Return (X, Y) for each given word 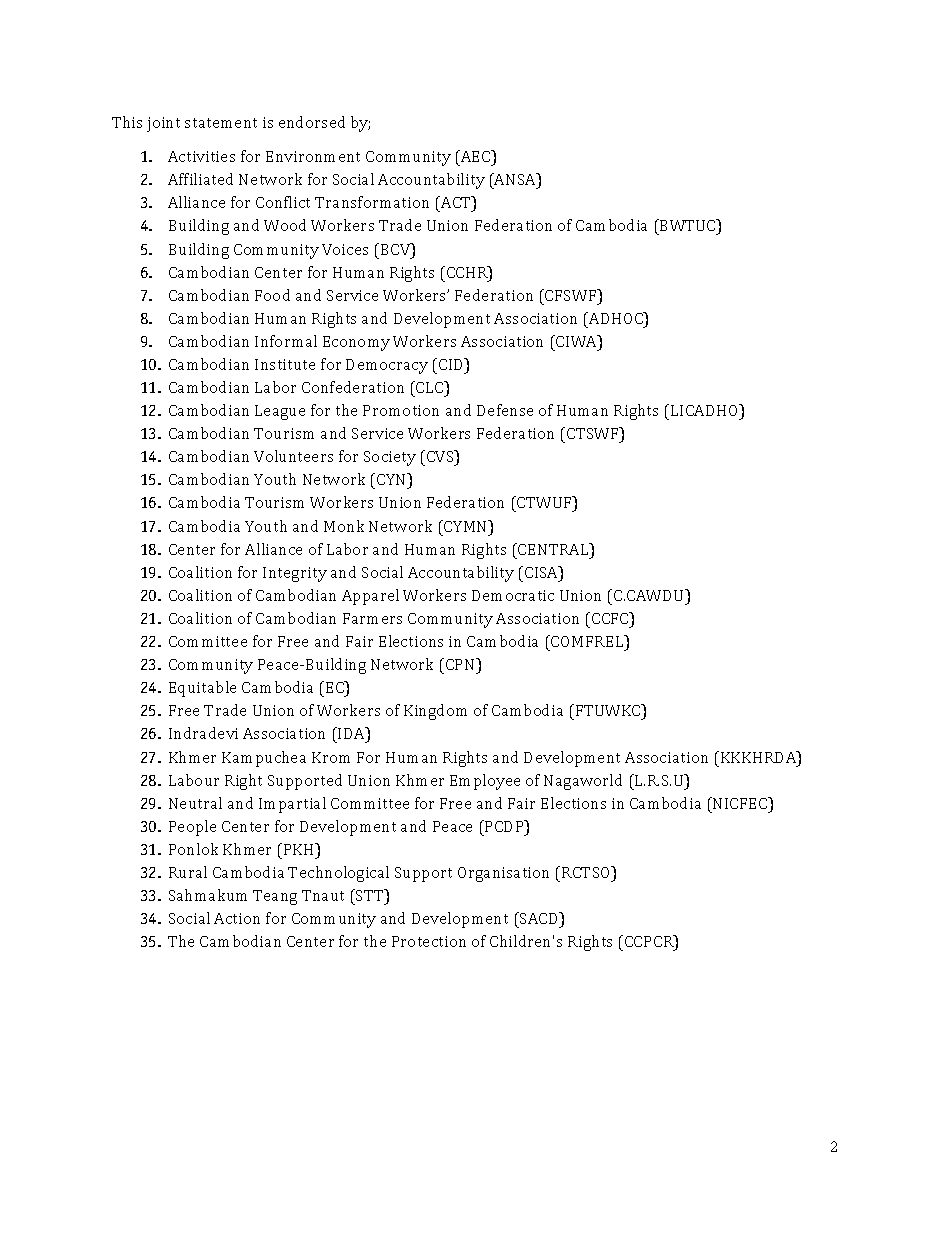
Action (237, 918)
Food (272, 295)
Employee (485, 782)
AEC (476, 156)
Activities (201, 156)
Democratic (513, 595)
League (280, 412)
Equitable (202, 689)
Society (390, 458)
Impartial (292, 805)
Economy (356, 343)
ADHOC (616, 318)
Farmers (372, 618)
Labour (194, 780)
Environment (313, 156)
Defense (505, 410)
